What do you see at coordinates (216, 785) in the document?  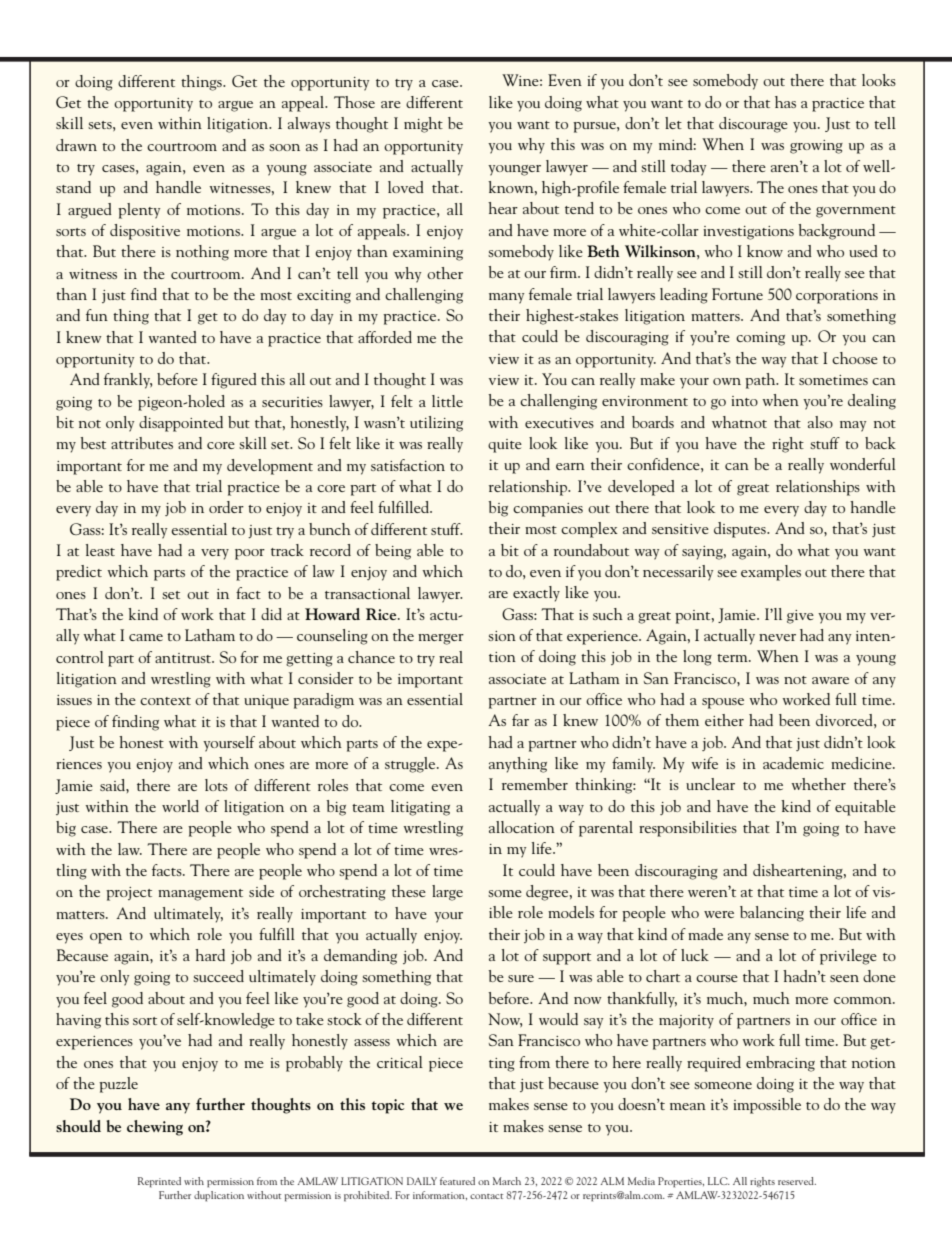 I see `lots` at bounding box center [216, 785].
